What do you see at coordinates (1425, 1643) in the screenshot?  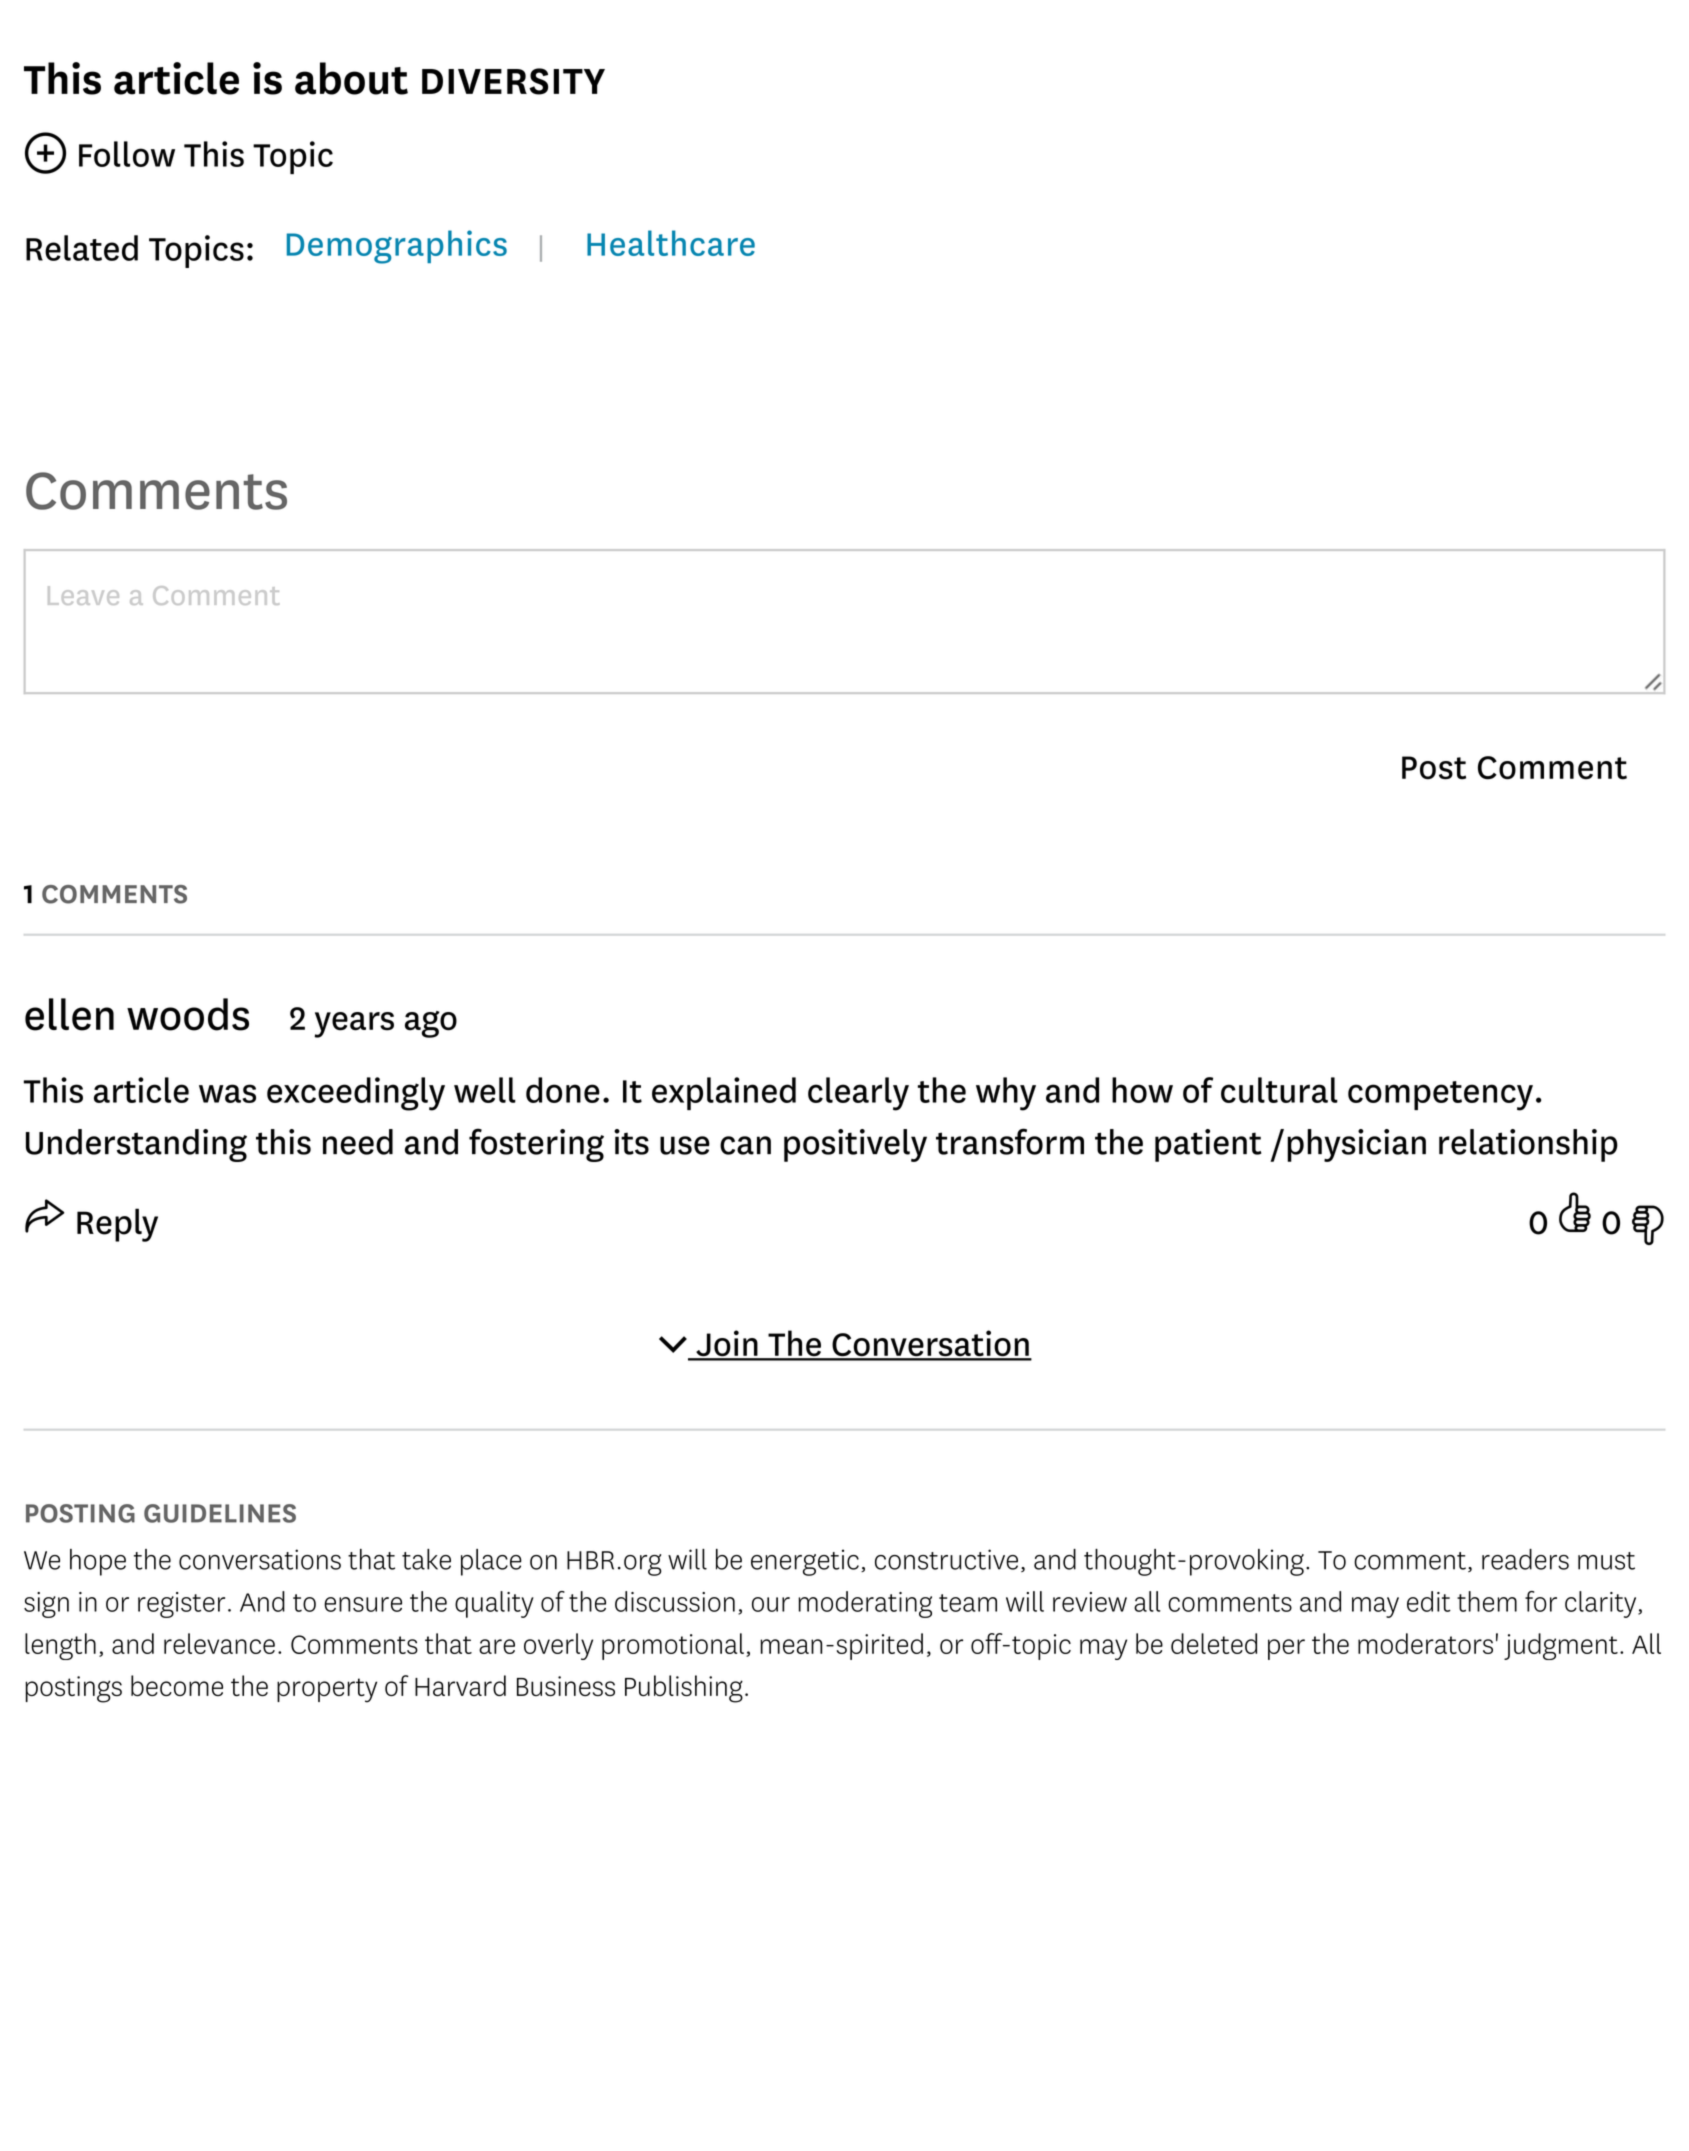 I see `moderators` at bounding box center [1425, 1643].
